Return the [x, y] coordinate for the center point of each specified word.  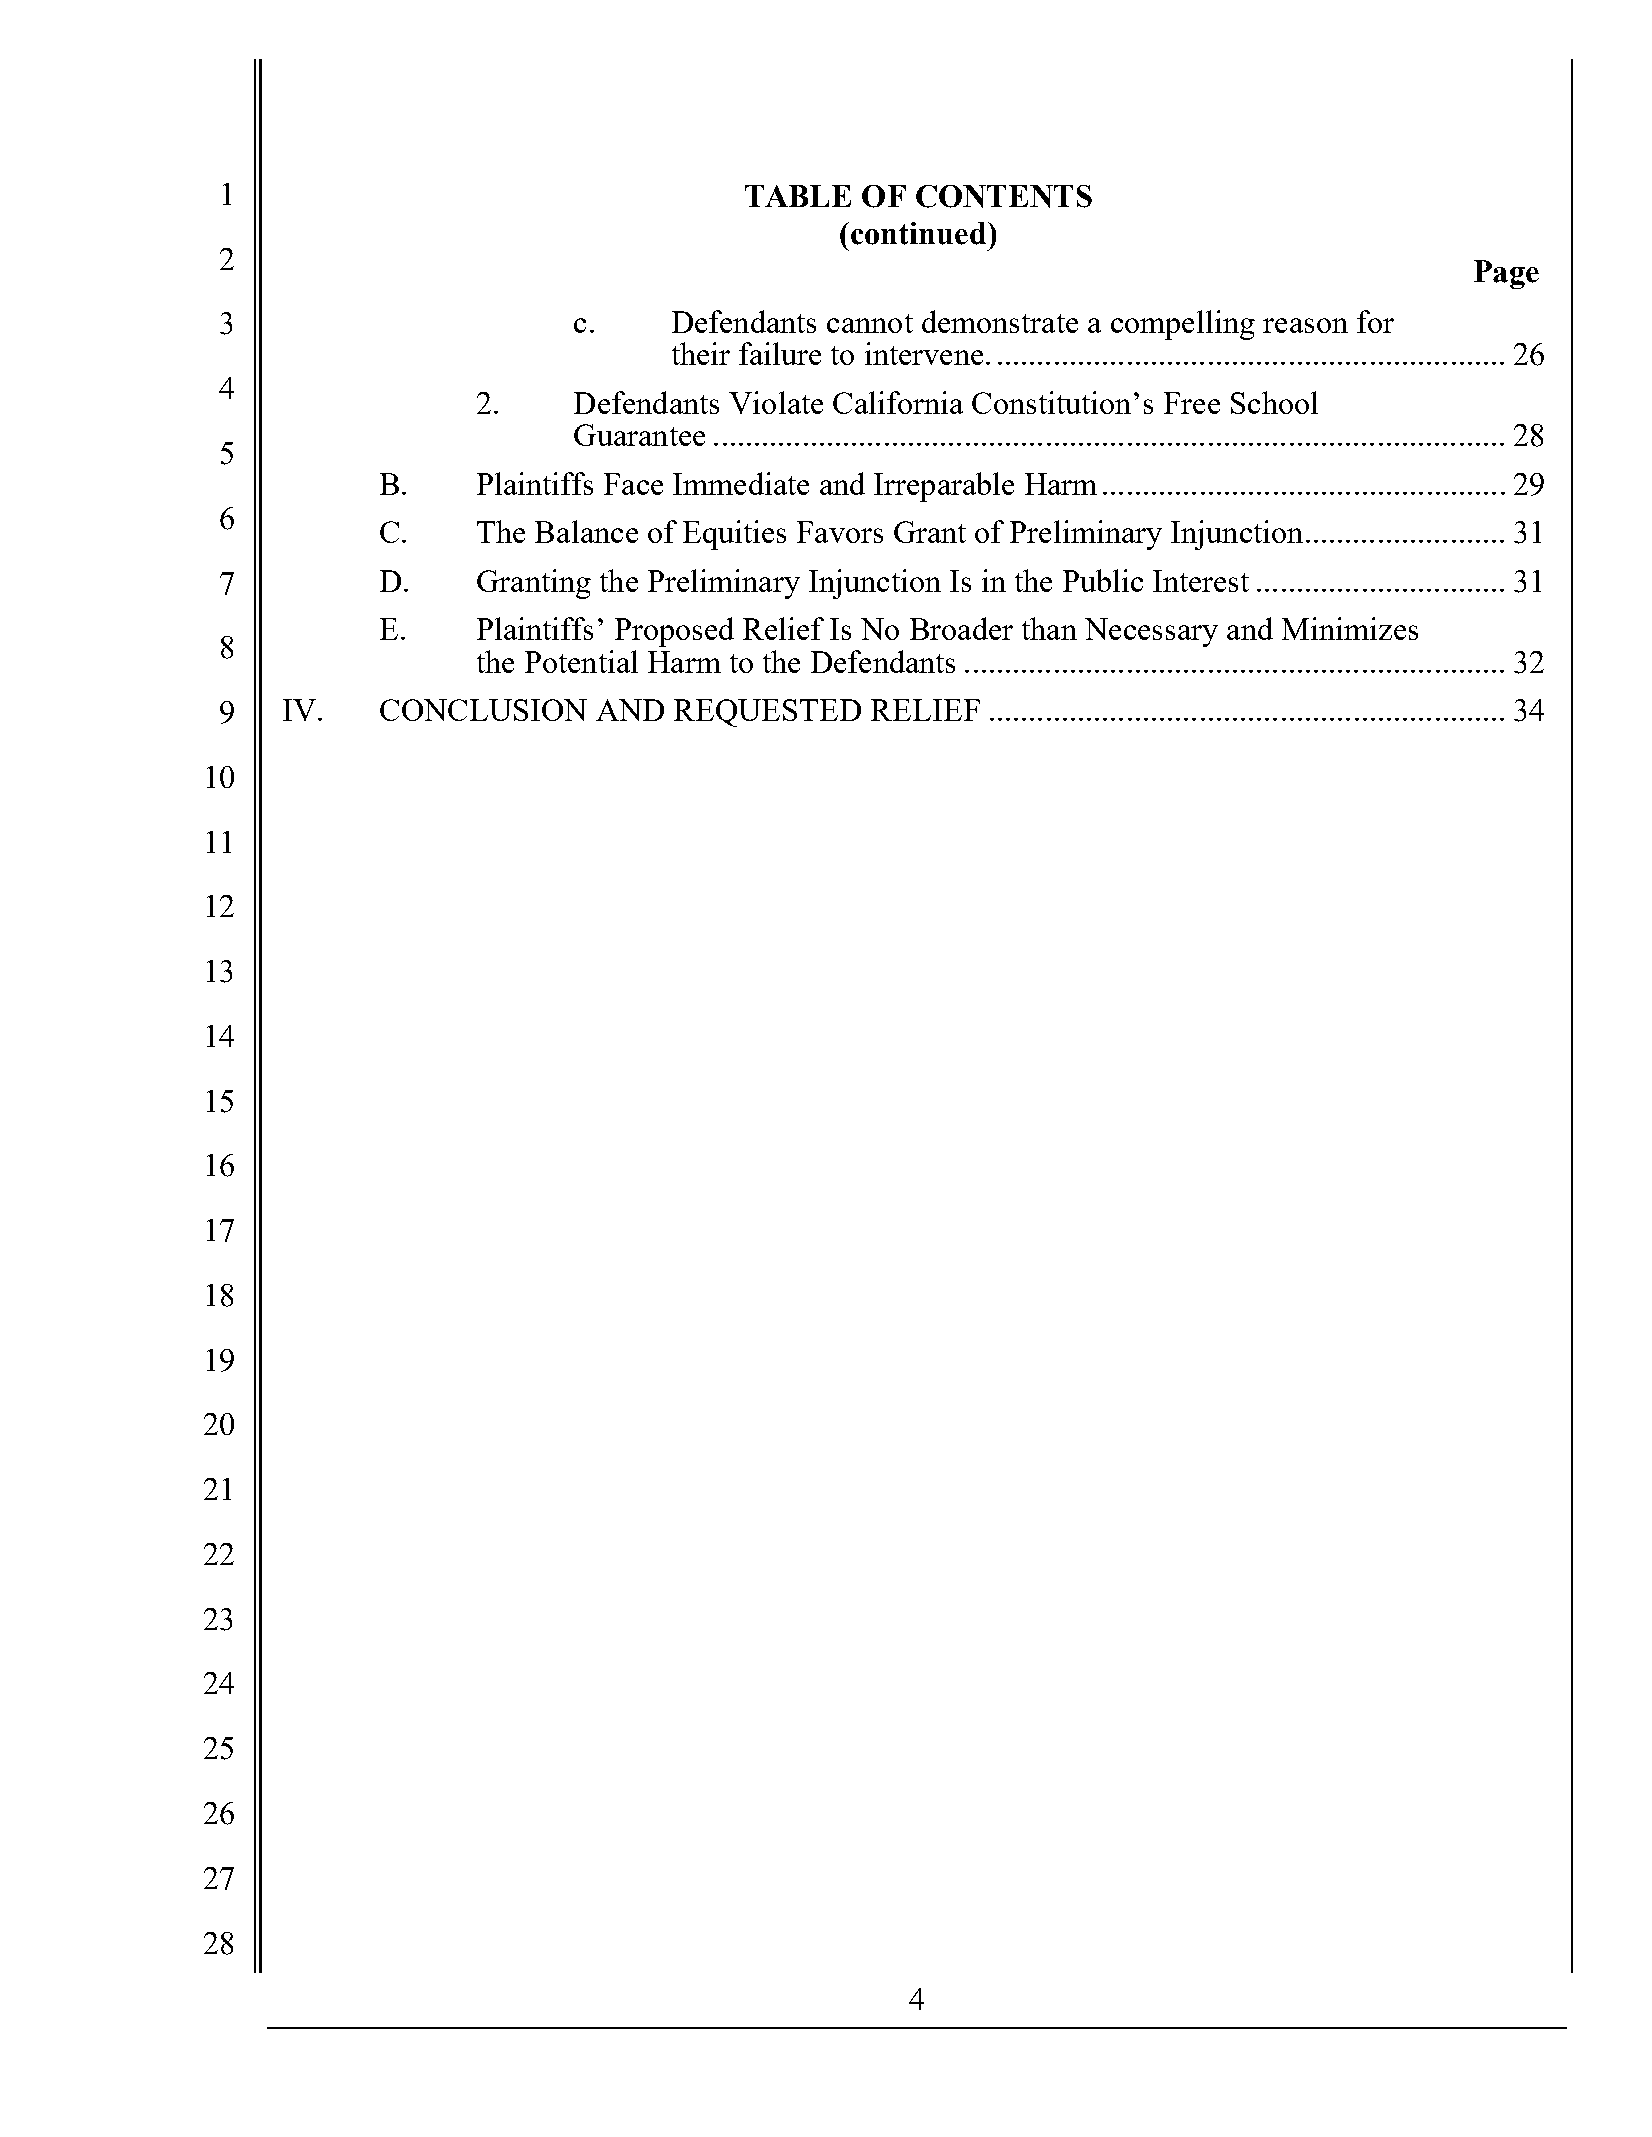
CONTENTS [1004, 196]
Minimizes [1350, 628]
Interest [1201, 581]
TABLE [798, 196]
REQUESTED [767, 713]
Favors [840, 532]
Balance [586, 531]
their [701, 353]
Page [1506, 274]
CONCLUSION [483, 710]
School [1274, 402]
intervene [924, 353]
